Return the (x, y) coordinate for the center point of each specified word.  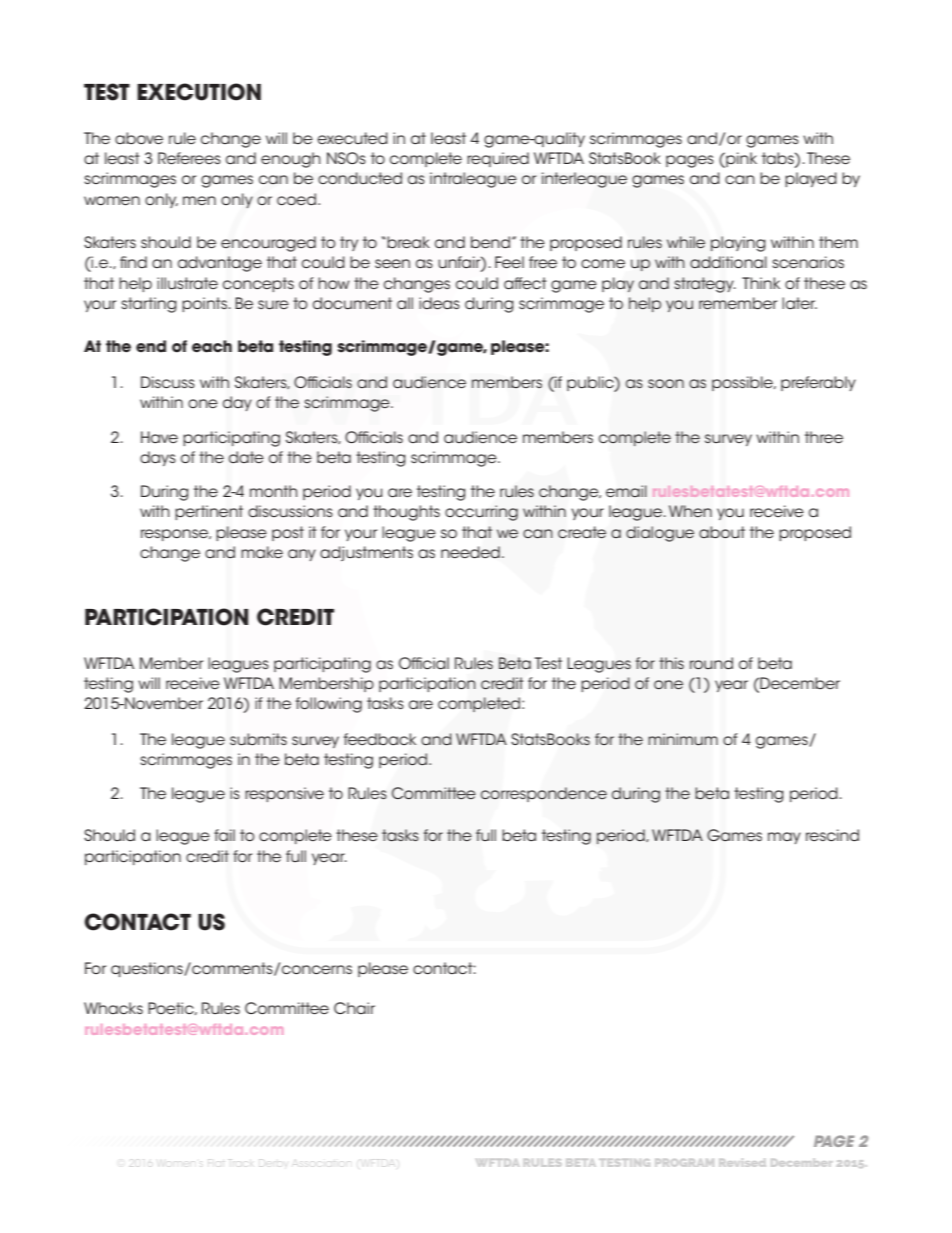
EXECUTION (199, 92)
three (824, 437)
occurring (481, 513)
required (498, 159)
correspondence (544, 794)
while (686, 242)
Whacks (113, 1008)
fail (224, 835)
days (158, 458)
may (784, 838)
